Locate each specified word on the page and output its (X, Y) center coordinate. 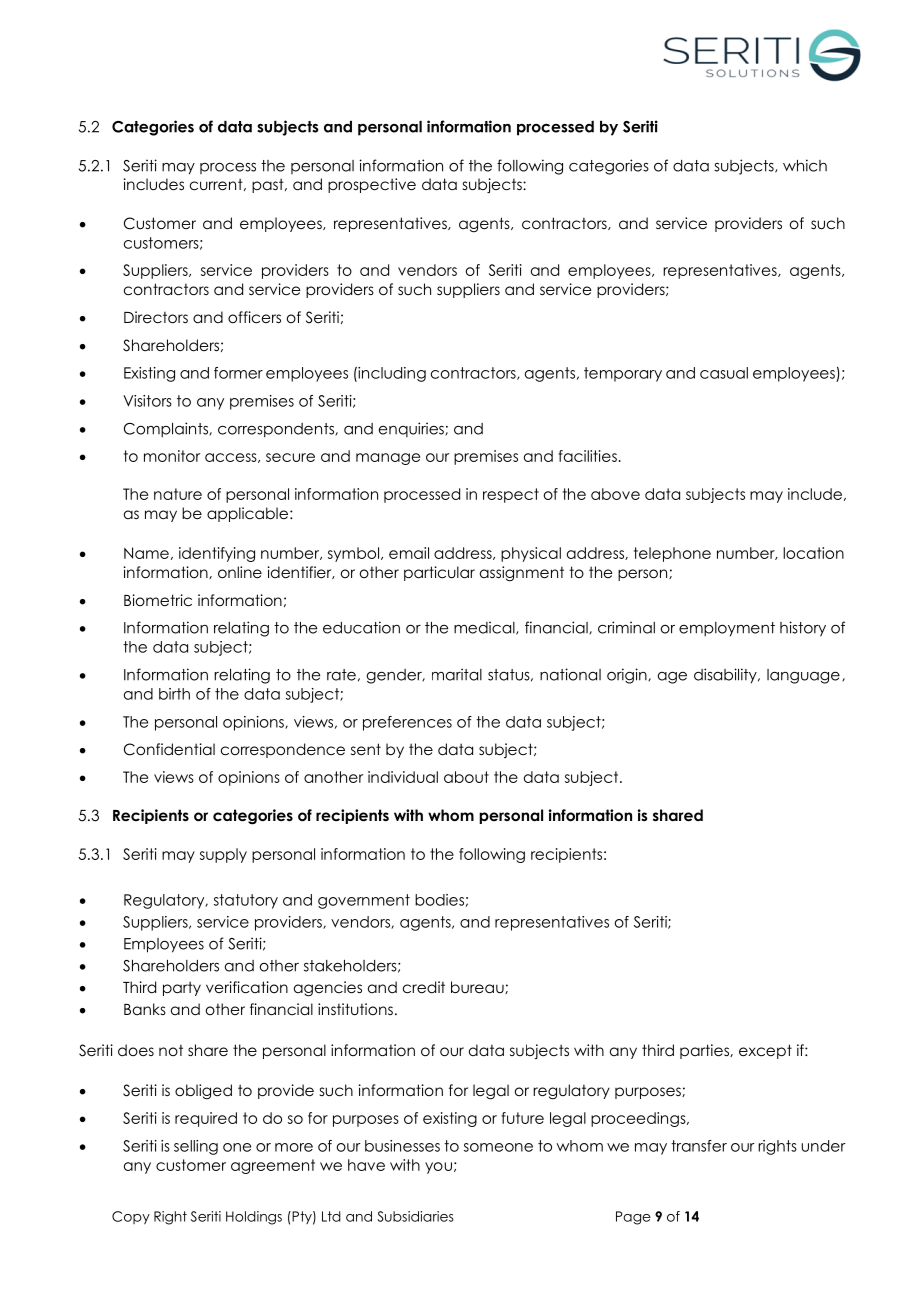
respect (511, 495)
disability (726, 676)
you (438, 1168)
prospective (372, 185)
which (805, 165)
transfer (699, 1146)
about (466, 777)
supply (223, 855)
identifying (217, 554)
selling (196, 1147)
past (269, 185)
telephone (672, 554)
